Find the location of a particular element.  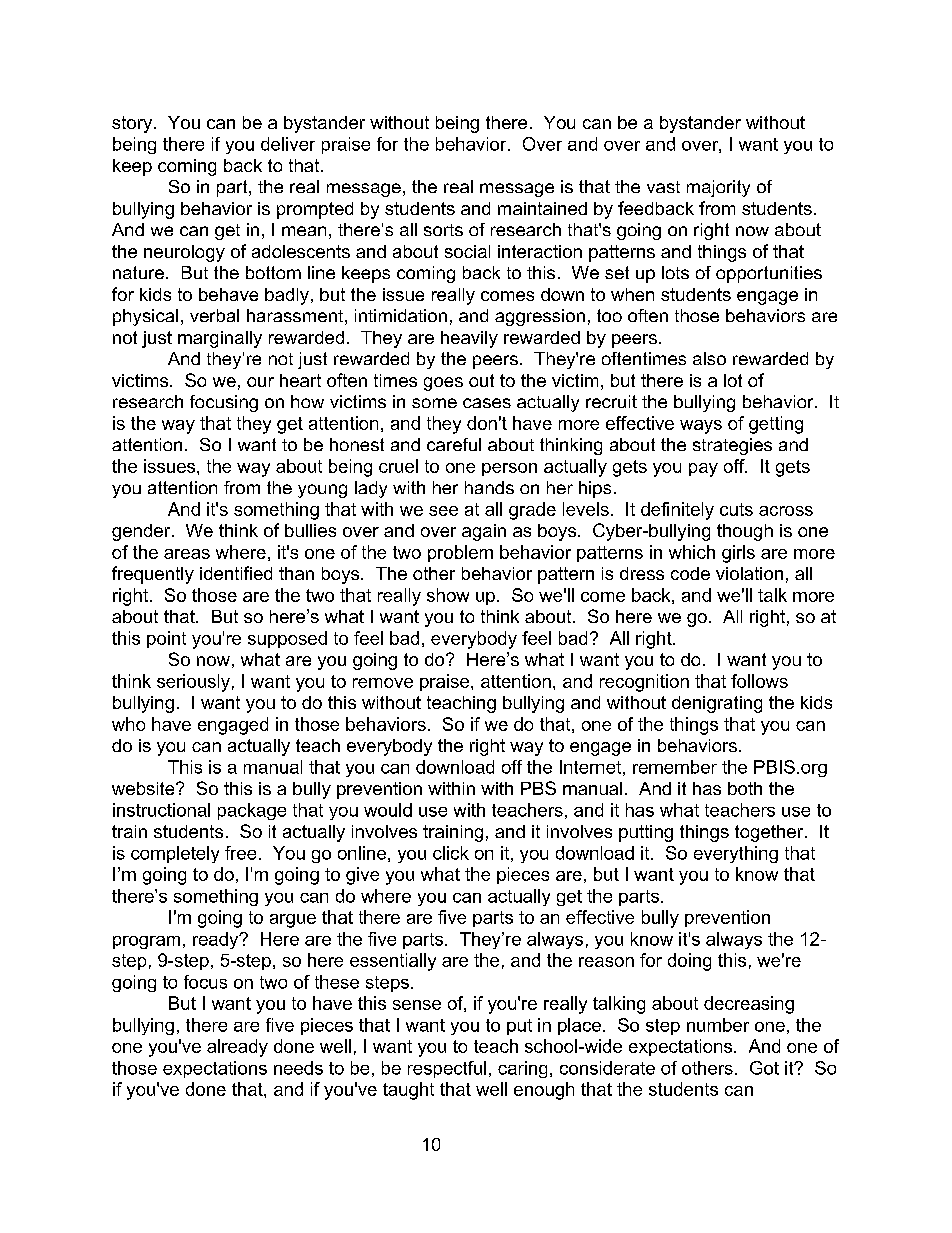

see is located at coordinates (443, 511).
